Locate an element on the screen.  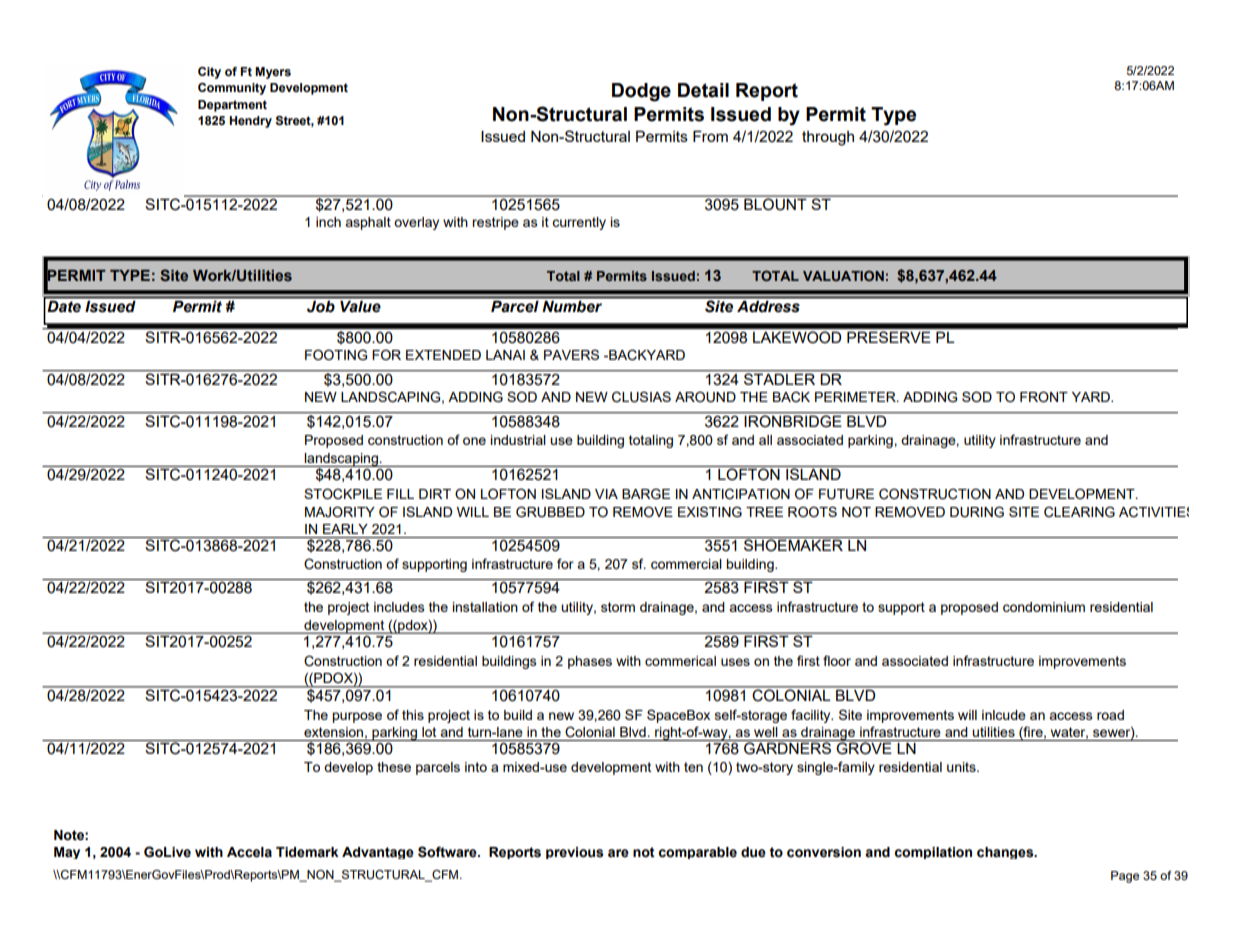
through is located at coordinates (828, 138).
